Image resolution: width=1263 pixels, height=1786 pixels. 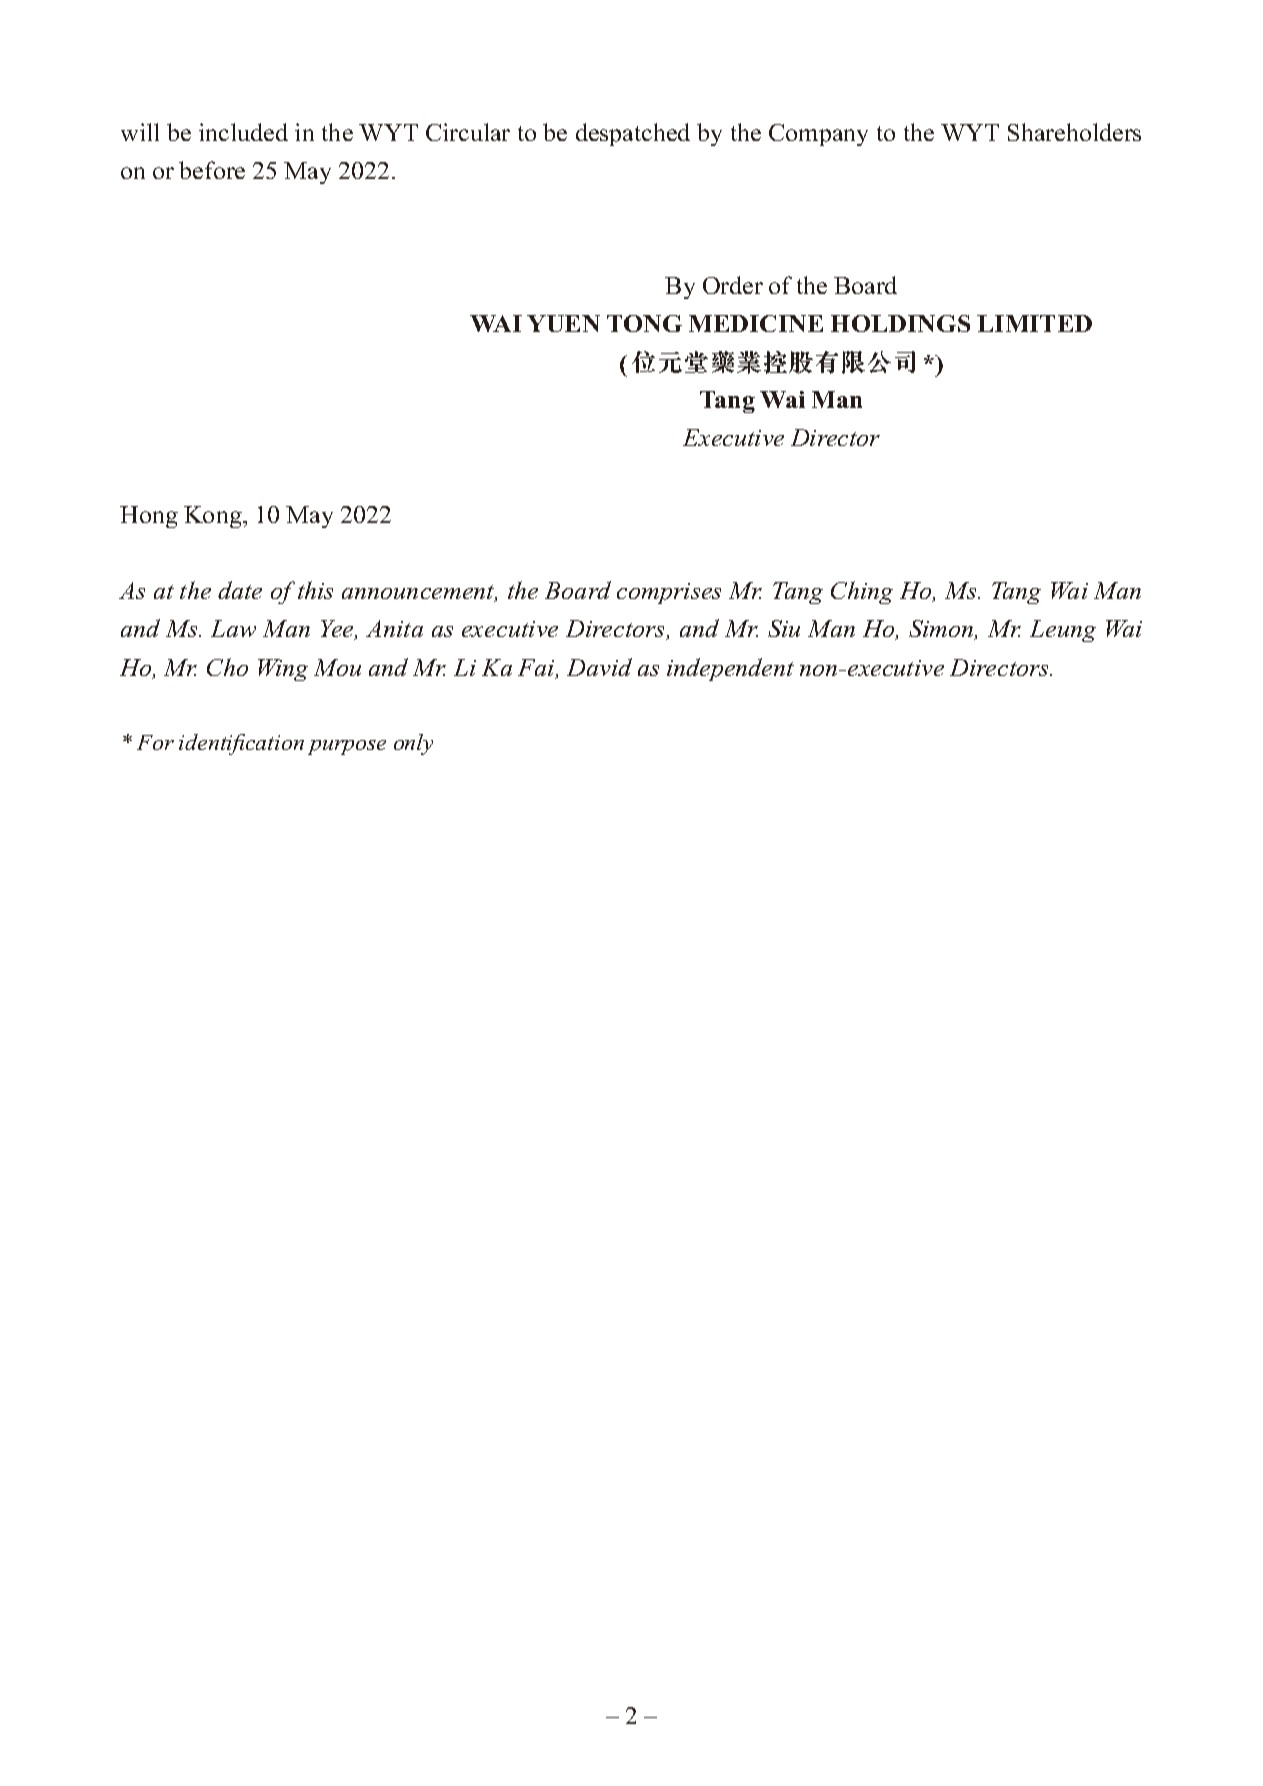 What do you see at coordinates (214, 517) in the page?
I see `Kong` at bounding box center [214, 517].
